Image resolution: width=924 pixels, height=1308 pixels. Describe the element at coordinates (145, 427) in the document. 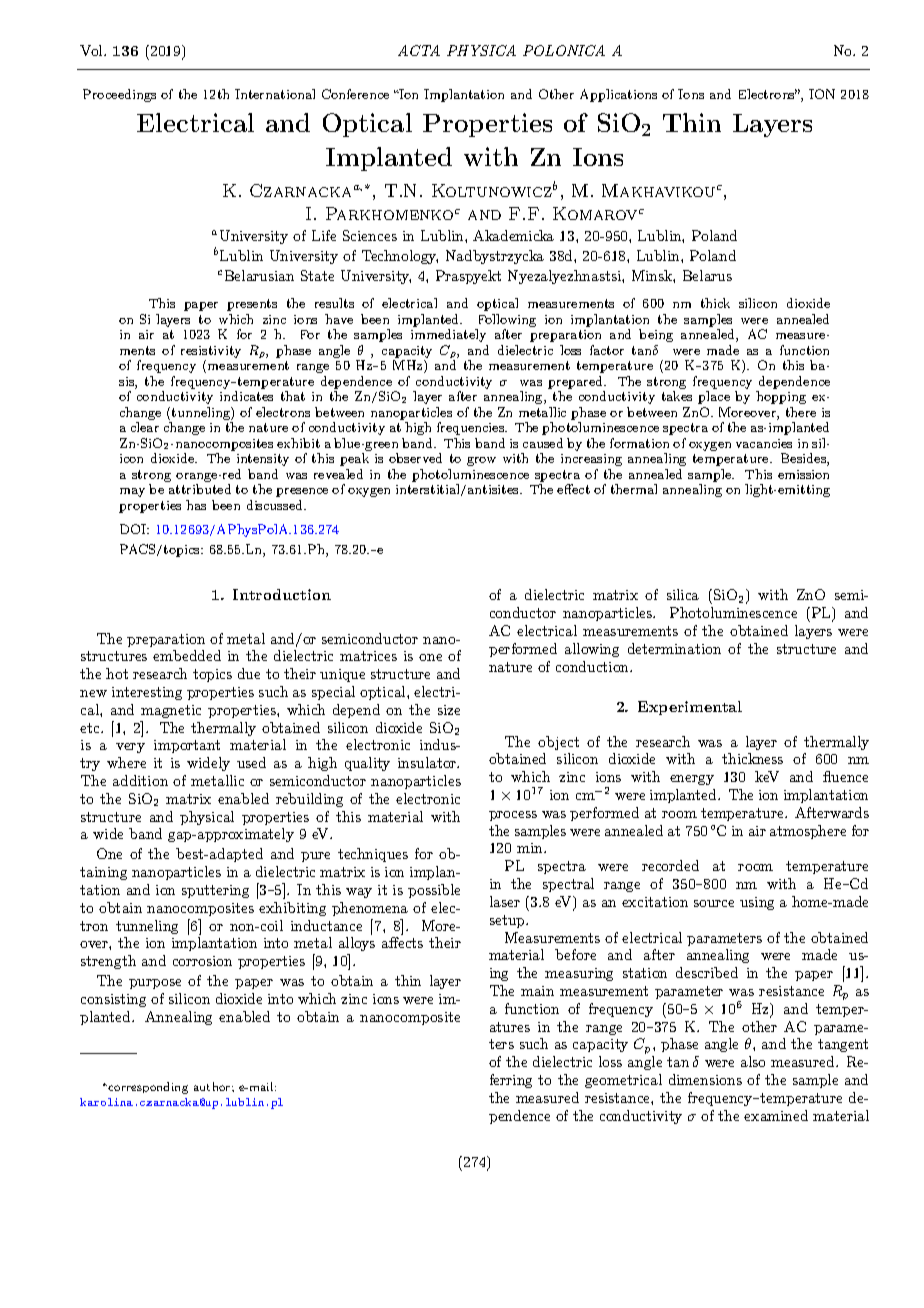

I see `clear` at that location.
